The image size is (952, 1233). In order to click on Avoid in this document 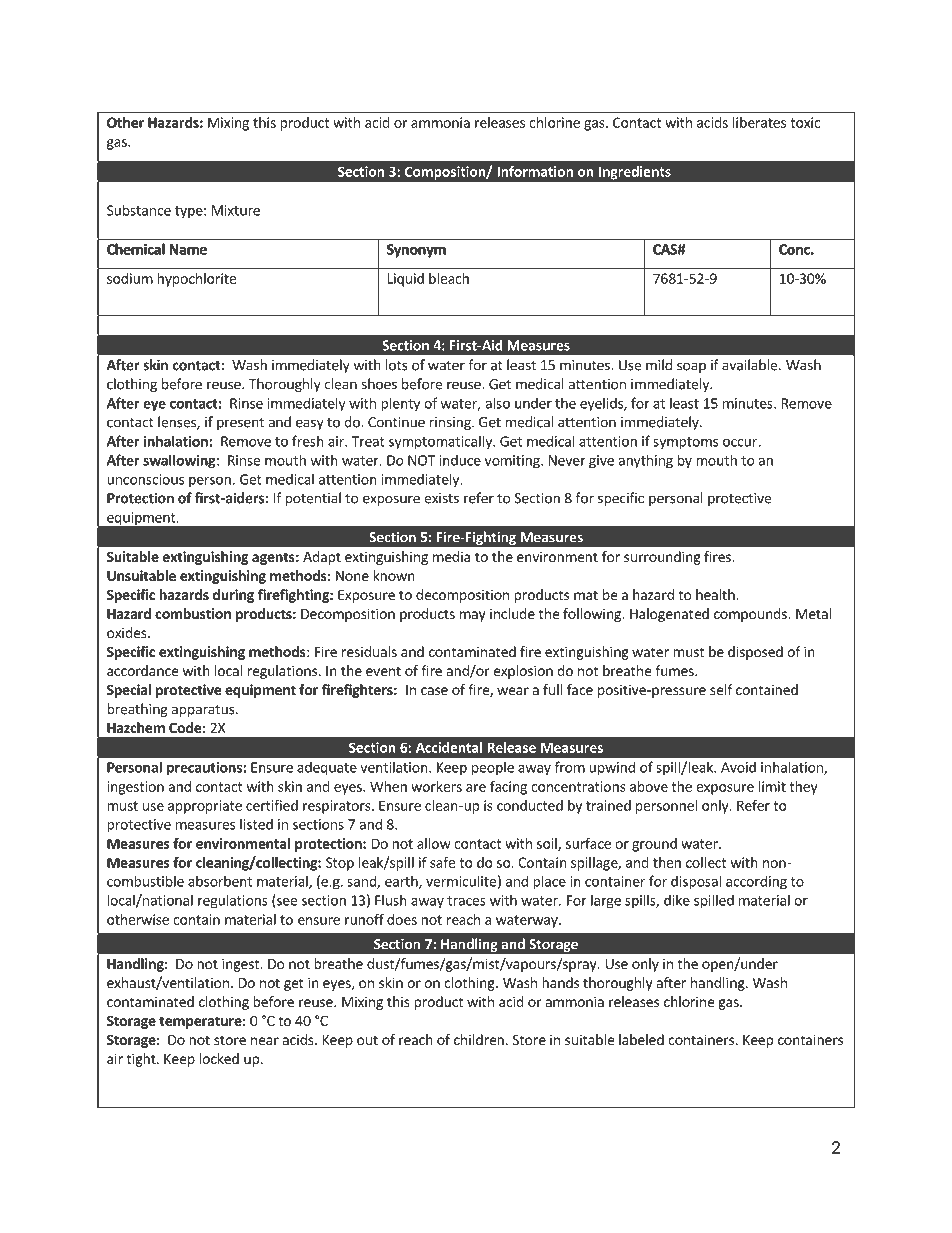, I will do `click(738, 767)`.
